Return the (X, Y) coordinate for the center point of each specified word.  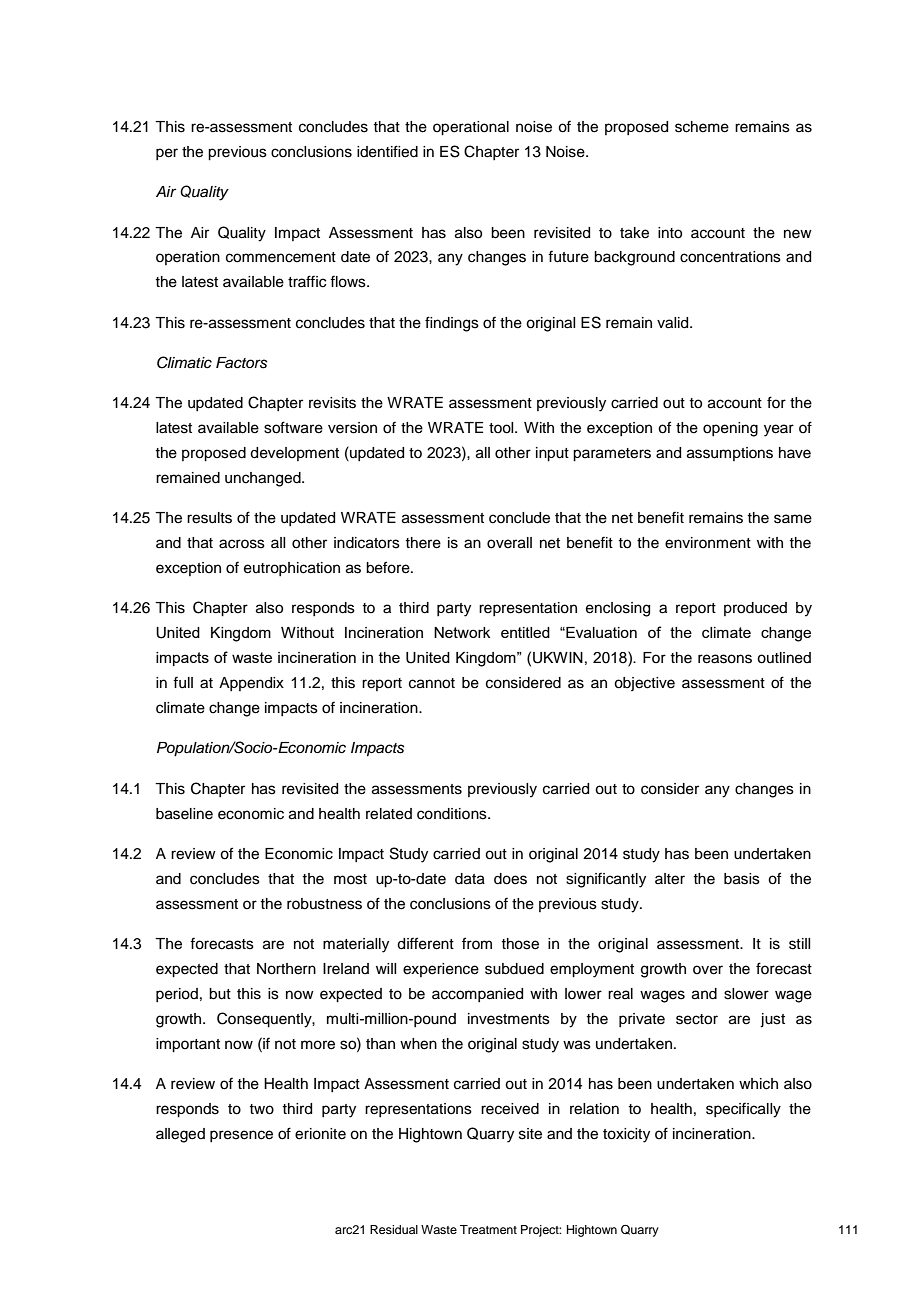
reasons (725, 659)
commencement (281, 257)
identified (387, 151)
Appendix (251, 684)
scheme (702, 127)
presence (241, 1136)
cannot (432, 683)
